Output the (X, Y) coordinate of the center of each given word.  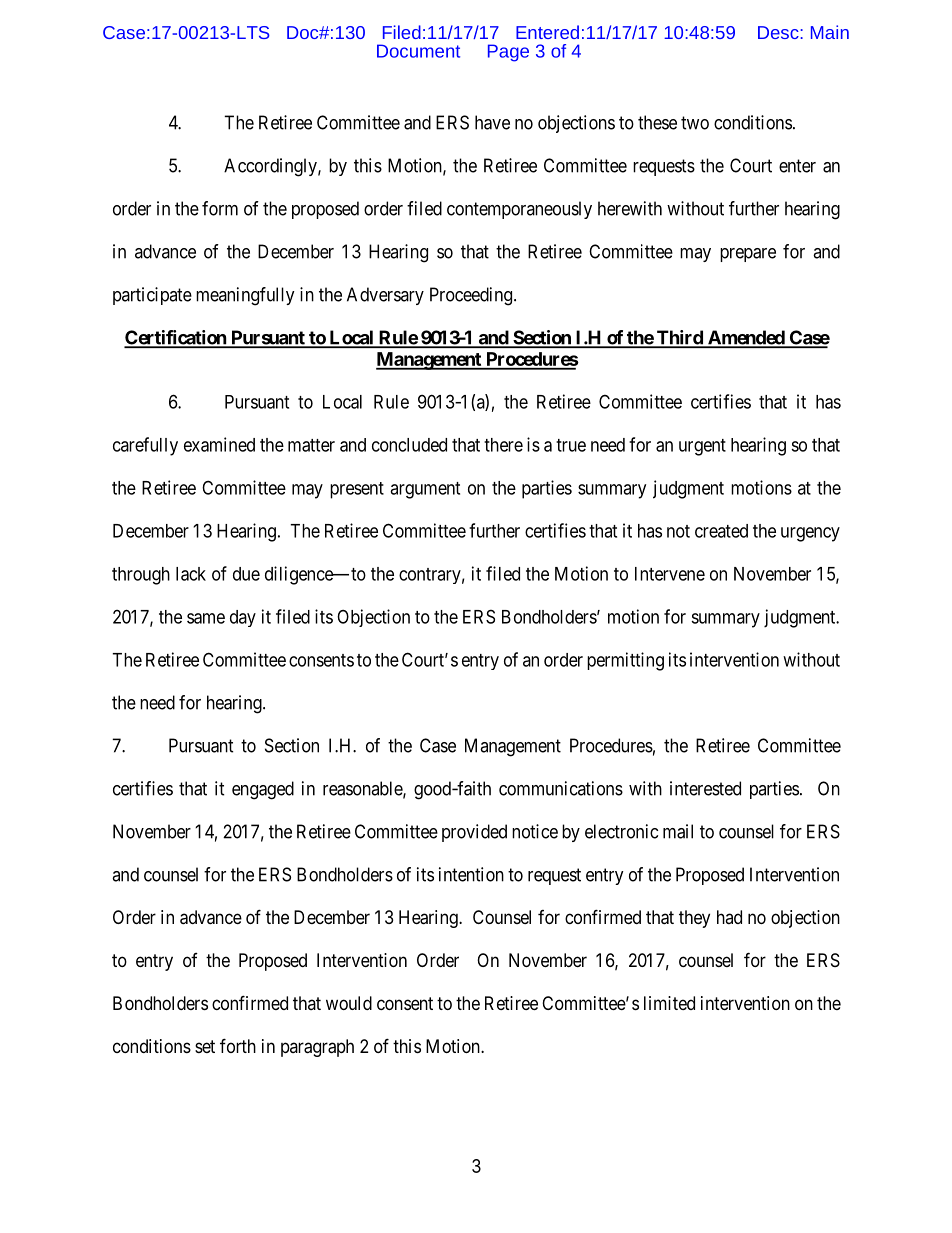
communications (561, 788)
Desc (779, 32)
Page (508, 53)
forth (238, 1045)
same (206, 618)
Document (418, 51)
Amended (745, 338)
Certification (176, 338)
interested (705, 788)
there (503, 445)
